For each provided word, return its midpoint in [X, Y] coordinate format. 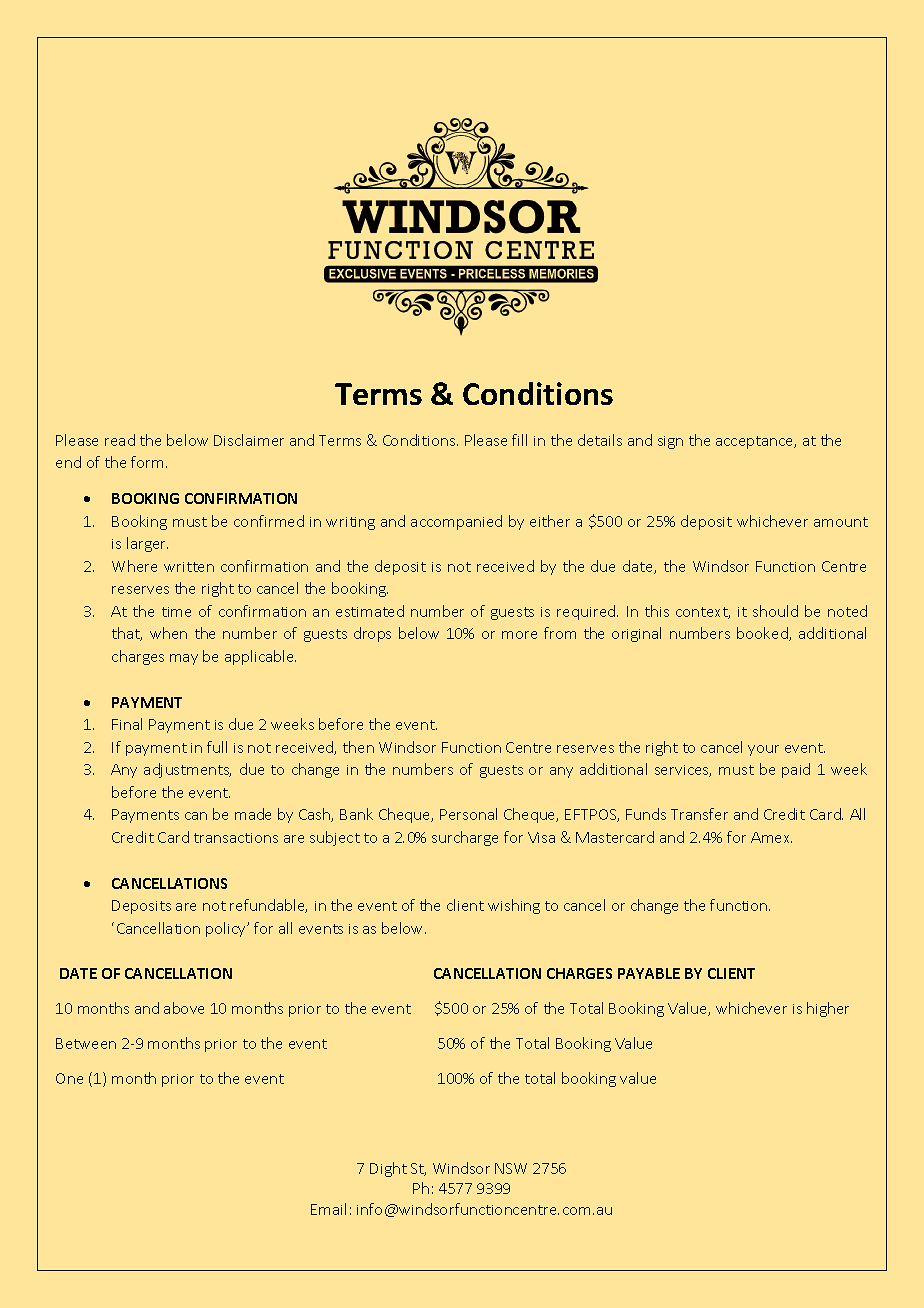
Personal [468, 814]
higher [828, 1009]
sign [670, 442]
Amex [771, 837]
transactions [236, 838]
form [147, 462]
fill [519, 440]
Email [328, 1209]
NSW [511, 1168]
